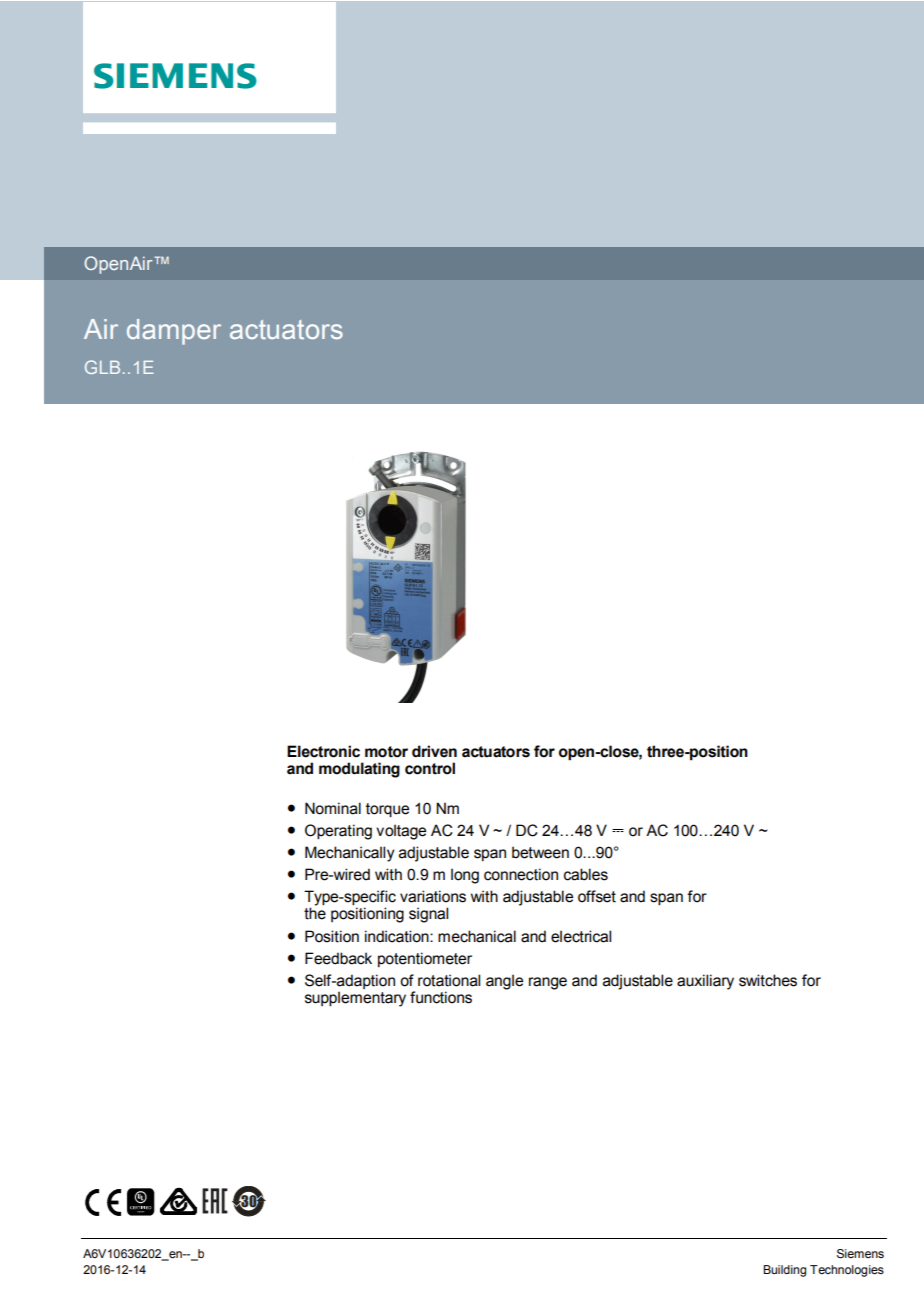  Describe the element at coordinates (434, 751) in the page. I see `driven` at that location.
